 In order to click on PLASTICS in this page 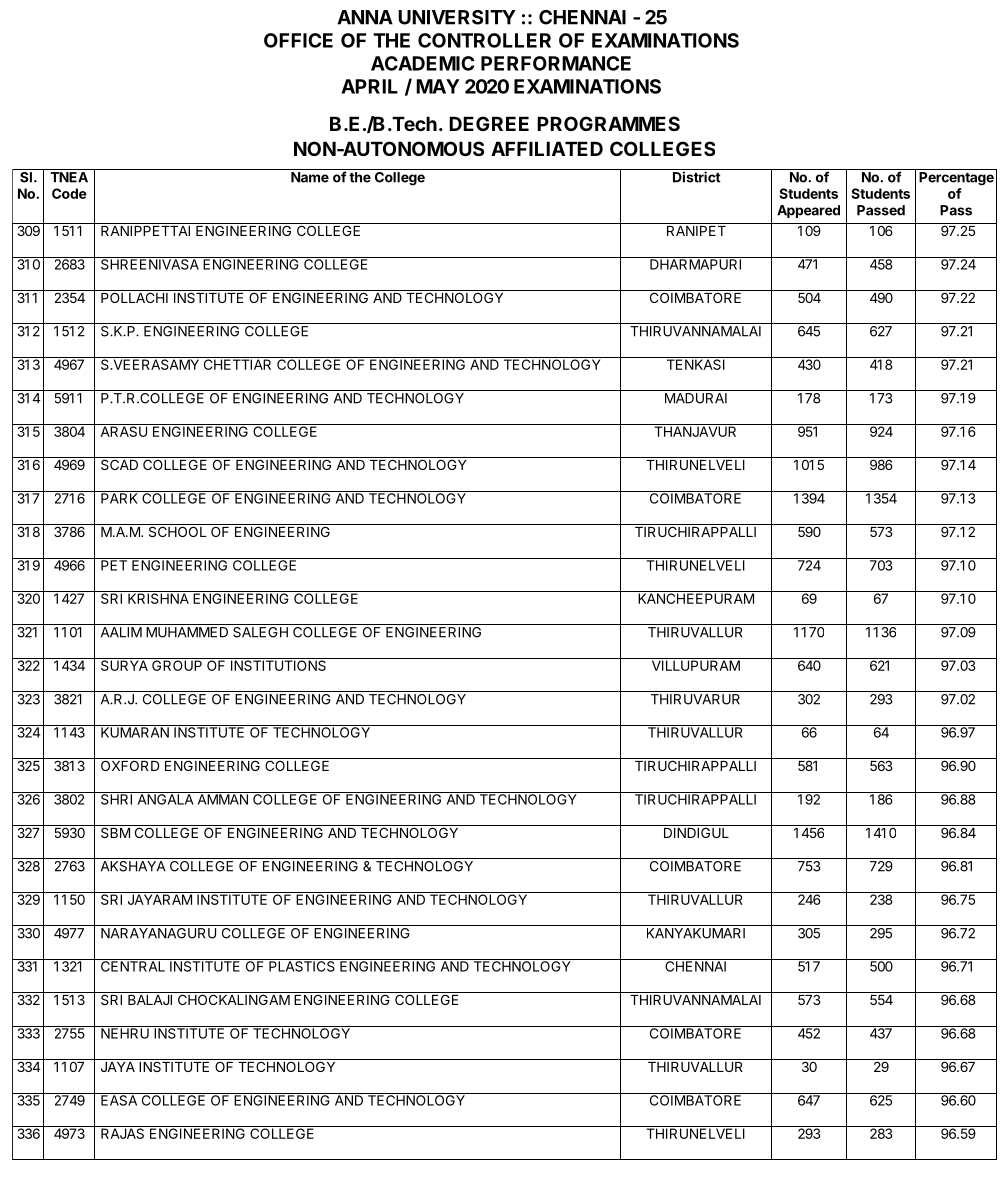, I will do `click(302, 965)`.
